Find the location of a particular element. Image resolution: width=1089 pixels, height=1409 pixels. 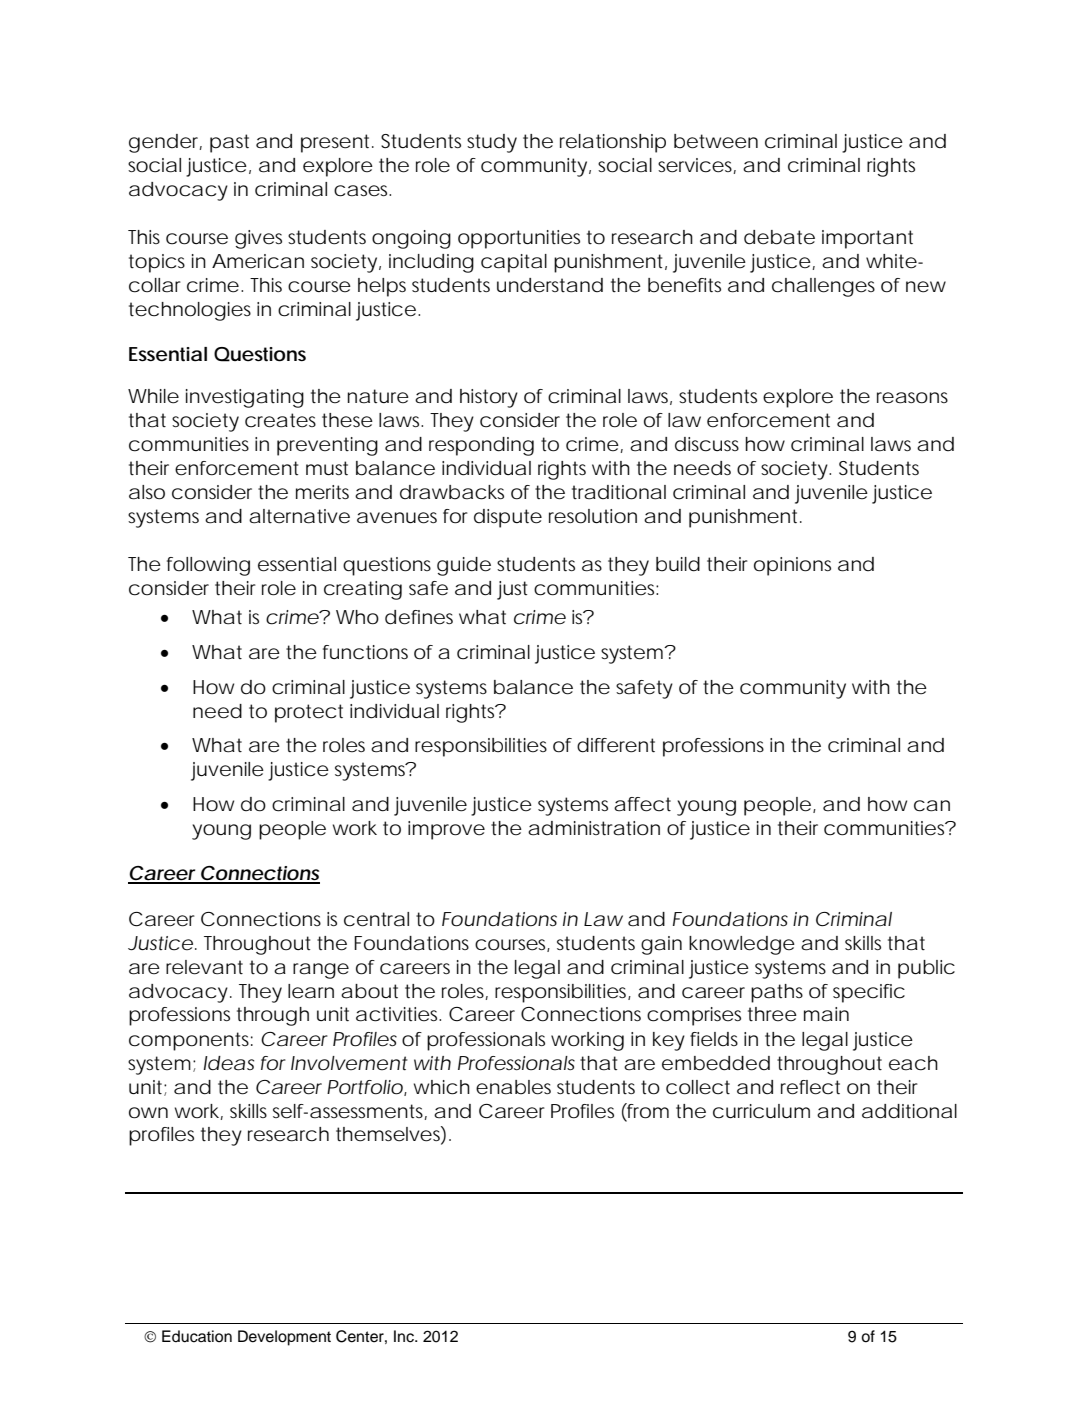

specific is located at coordinates (869, 993).
